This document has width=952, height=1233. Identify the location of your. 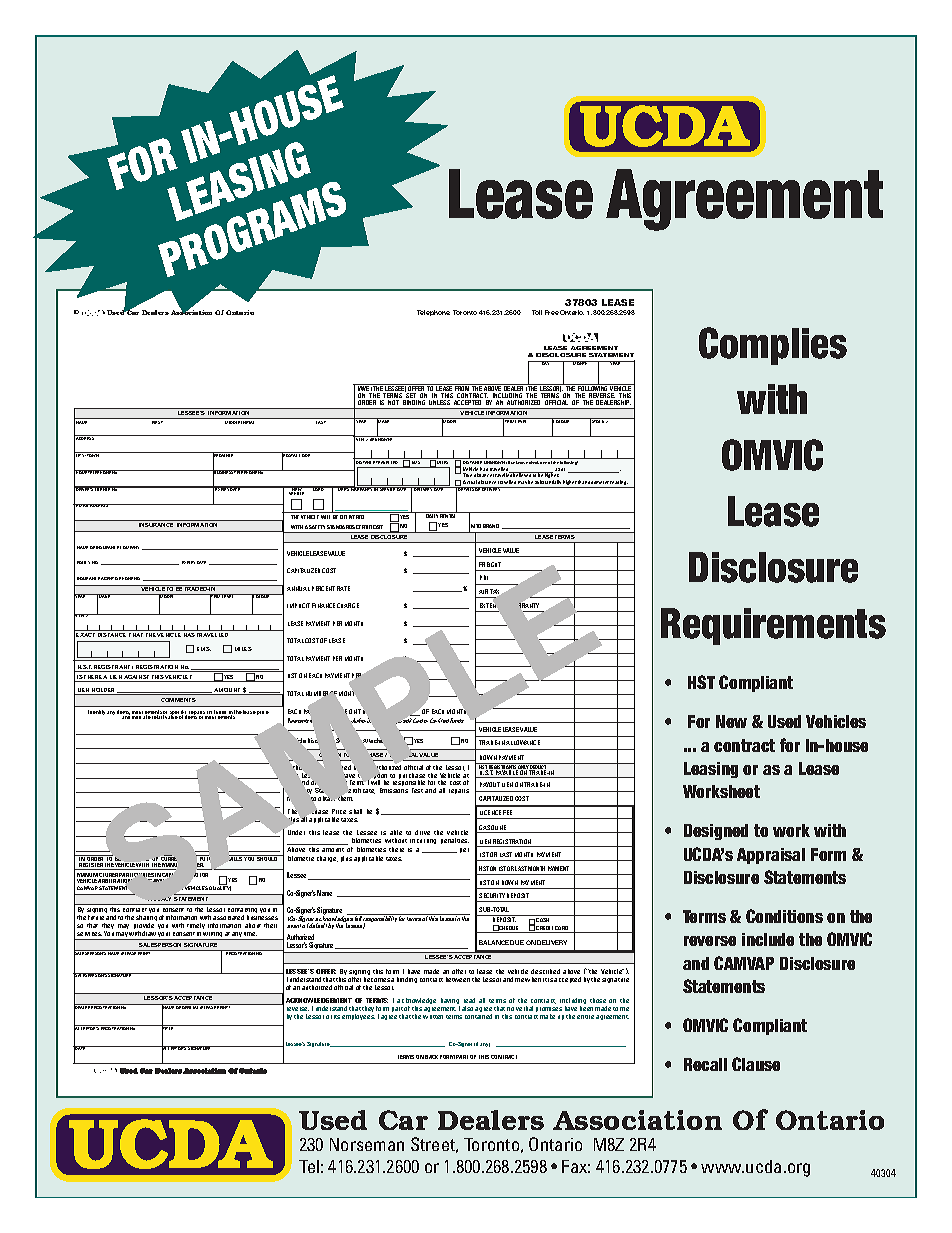
(164, 936).
